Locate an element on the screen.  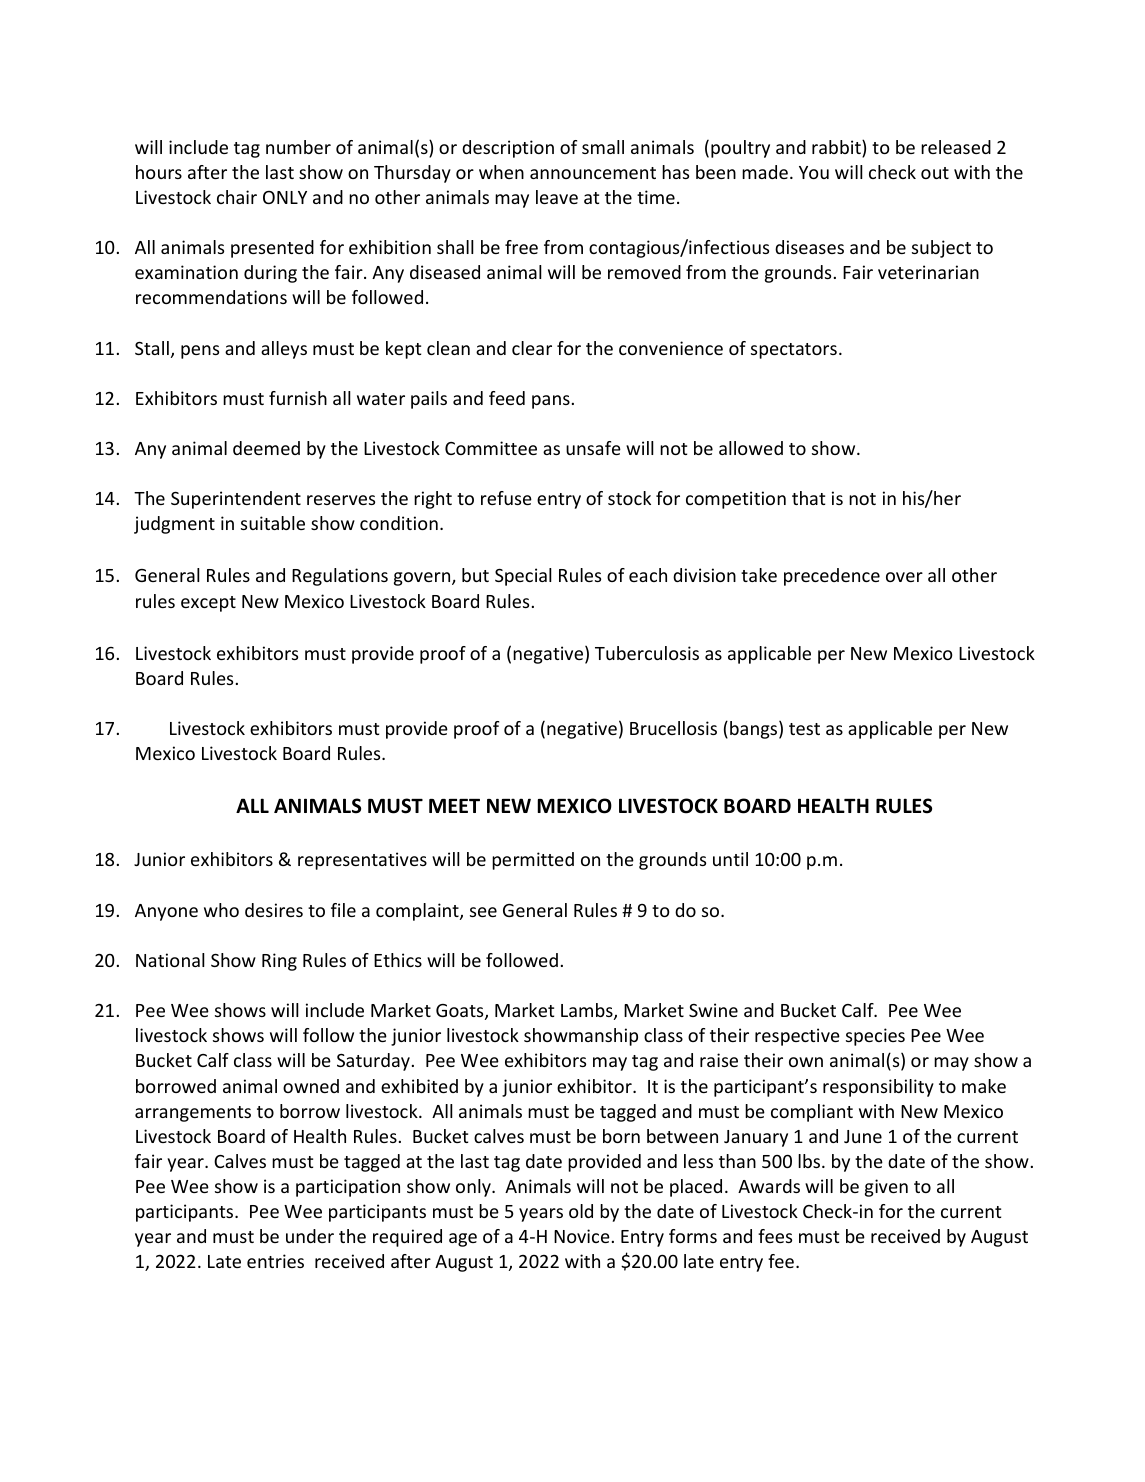
except is located at coordinates (208, 604).
